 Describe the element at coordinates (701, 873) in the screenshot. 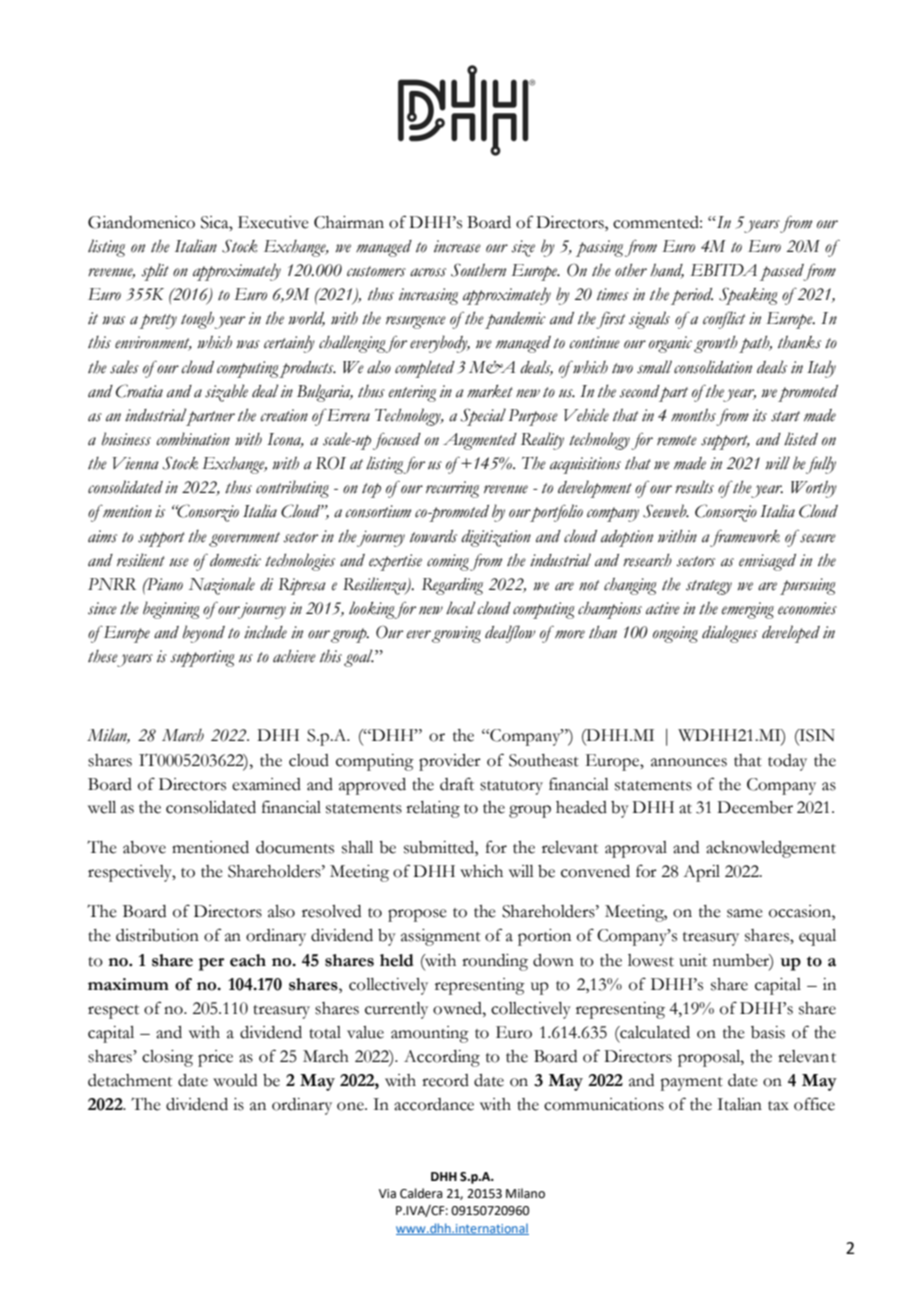

I see `April` at that location.
